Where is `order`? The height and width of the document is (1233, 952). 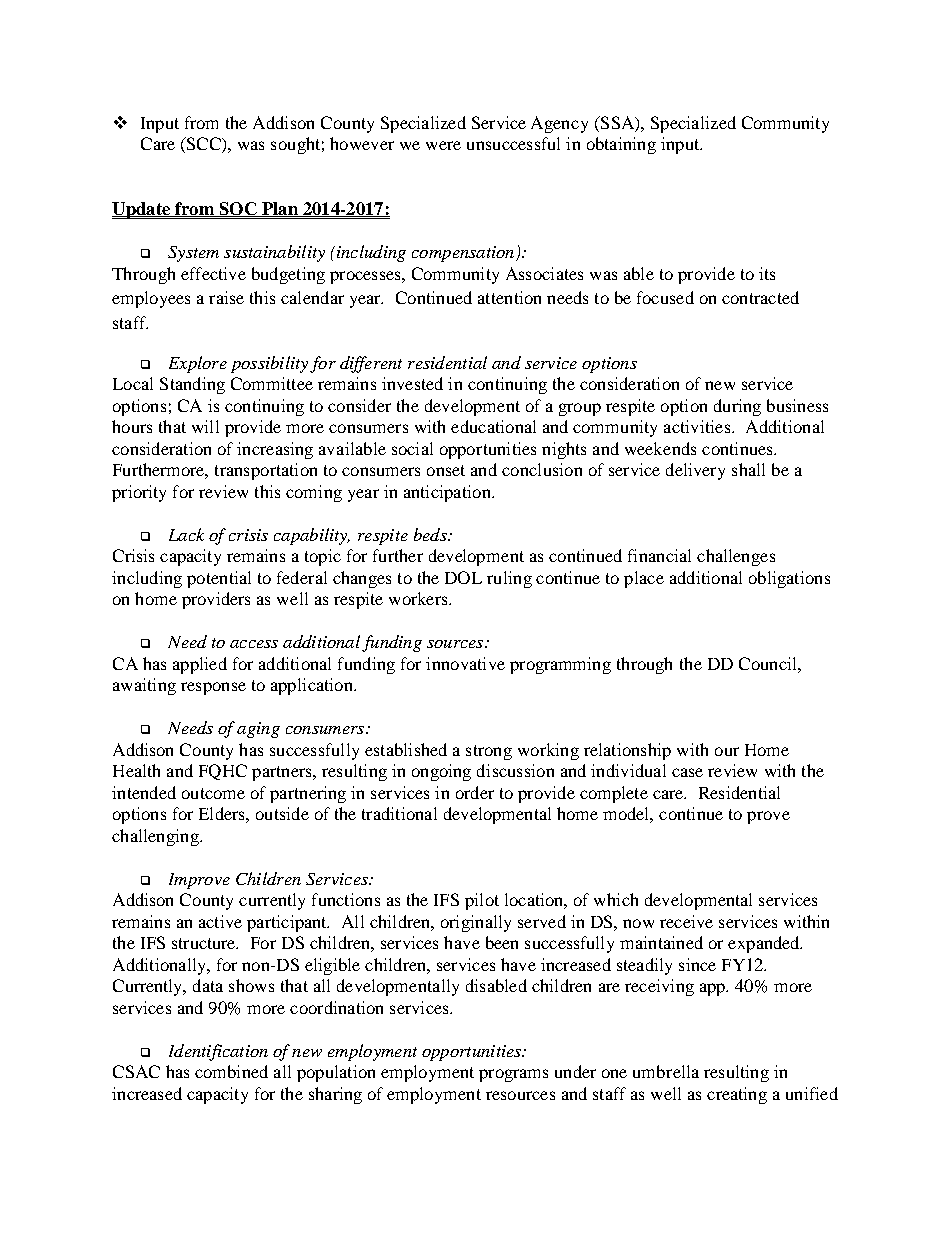
order is located at coordinates (475, 792).
